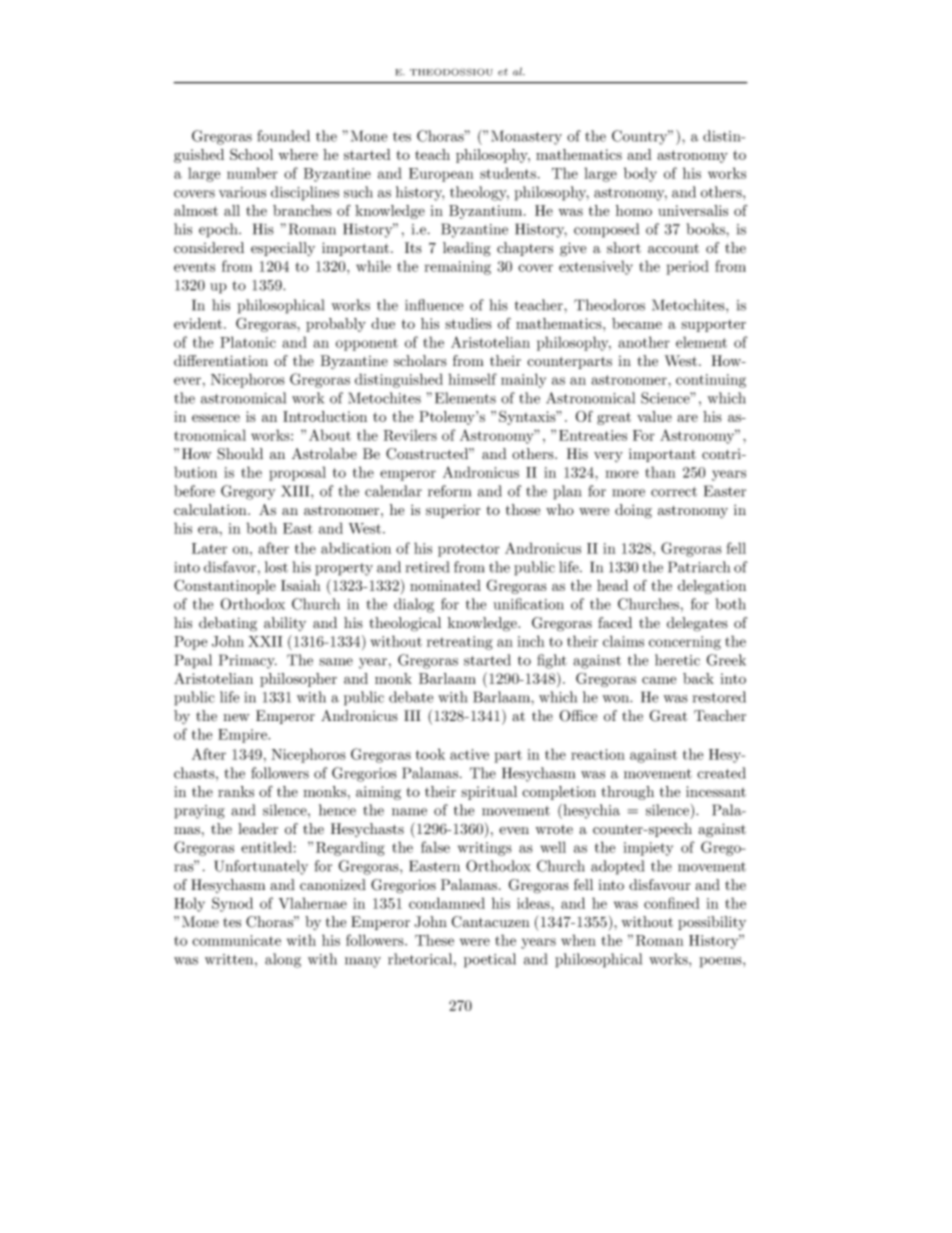 This page has height=1233, width=952. Describe the element at coordinates (236, 940) in the page. I see `communicate` at that location.
